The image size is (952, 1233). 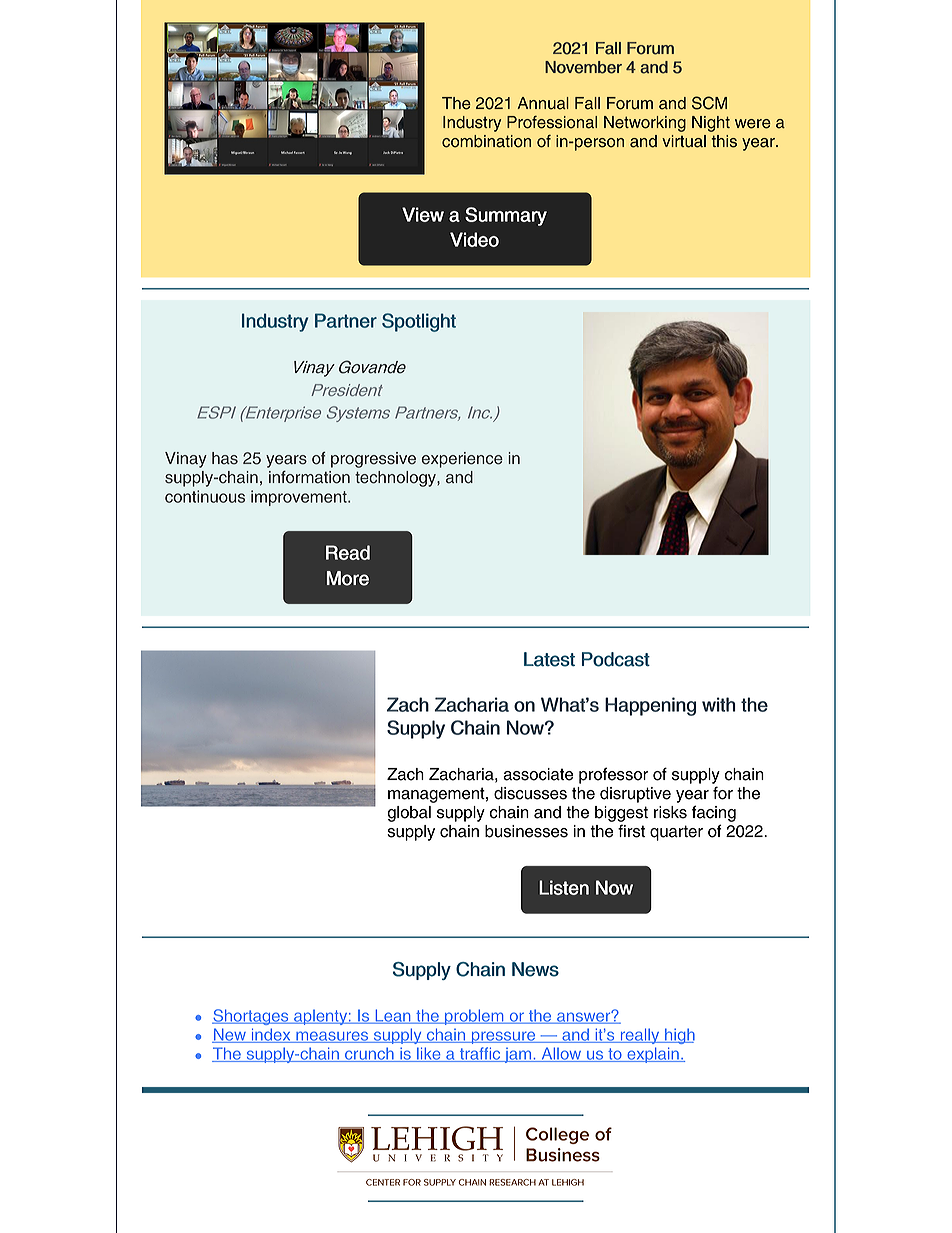 I want to click on index, so click(x=271, y=1035).
